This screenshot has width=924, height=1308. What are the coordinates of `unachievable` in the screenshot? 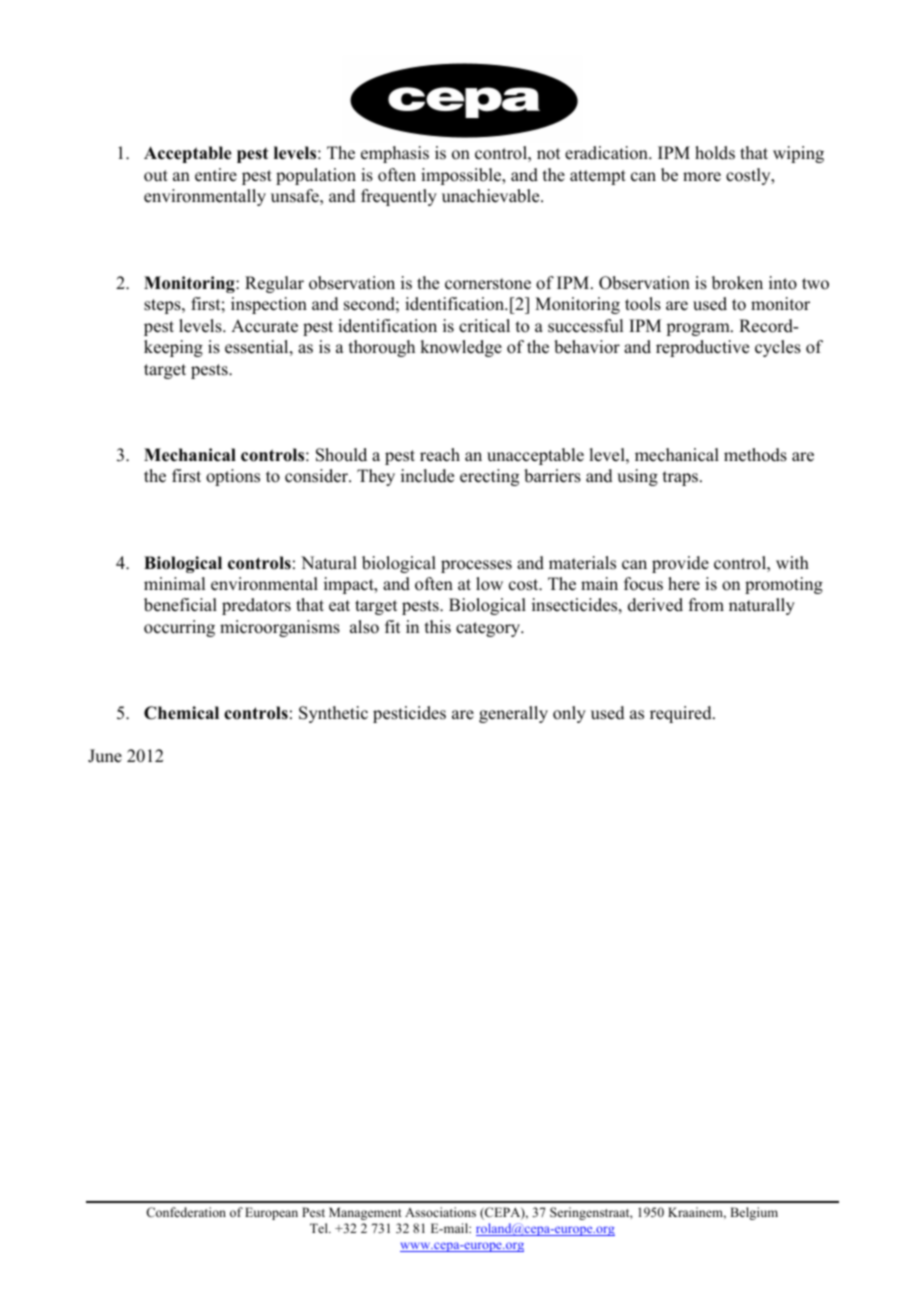 It's located at (492, 196).
